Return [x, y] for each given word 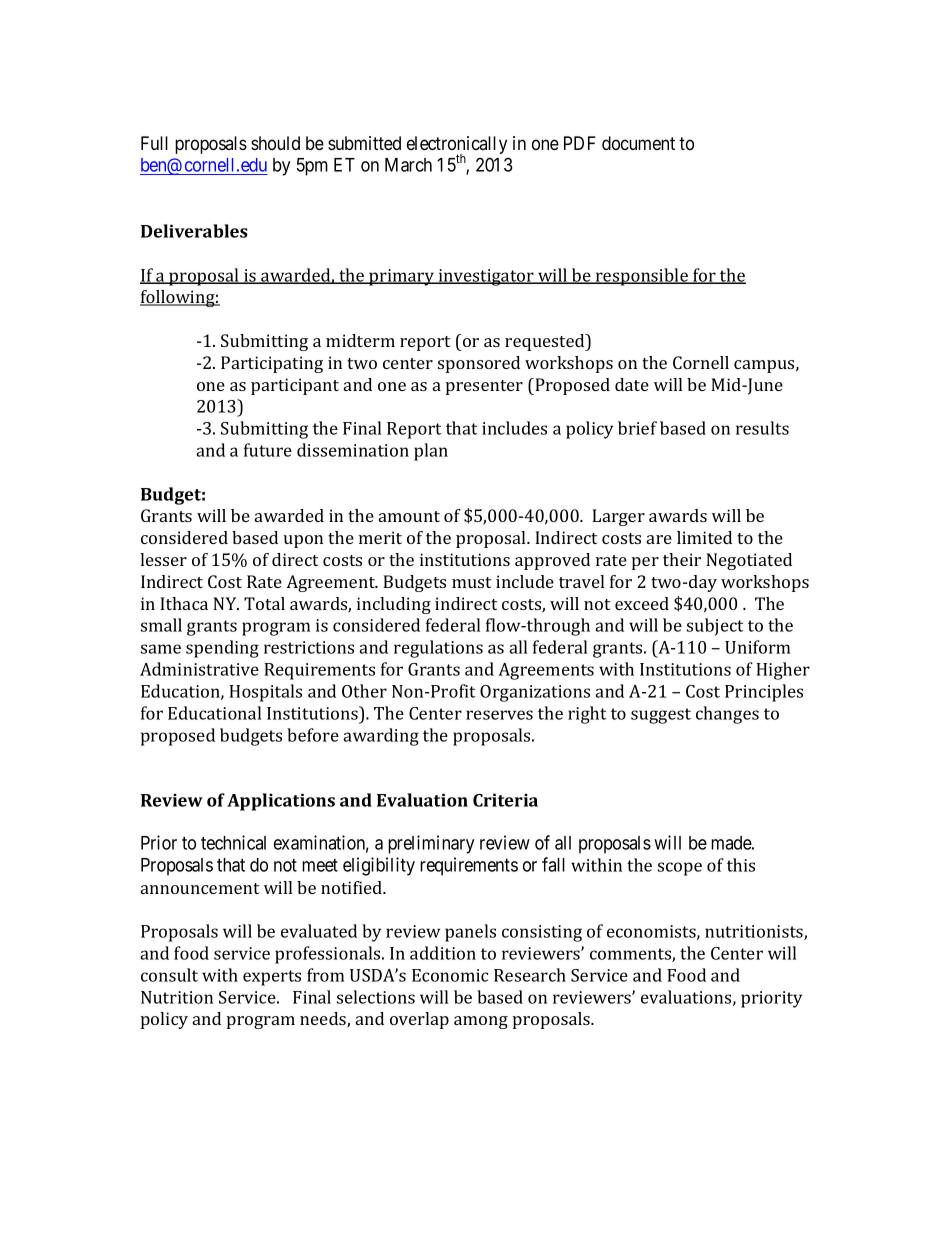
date [632, 384]
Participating [272, 364]
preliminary [431, 844]
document [638, 143]
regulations [438, 649]
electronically [457, 146]
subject [715, 627]
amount [409, 516]
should [275, 143]
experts [272, 978]
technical [233, 842]
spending [222, 649]
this [741, 865]
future [268, 450]
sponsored [479, 364]
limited [704, 537]
